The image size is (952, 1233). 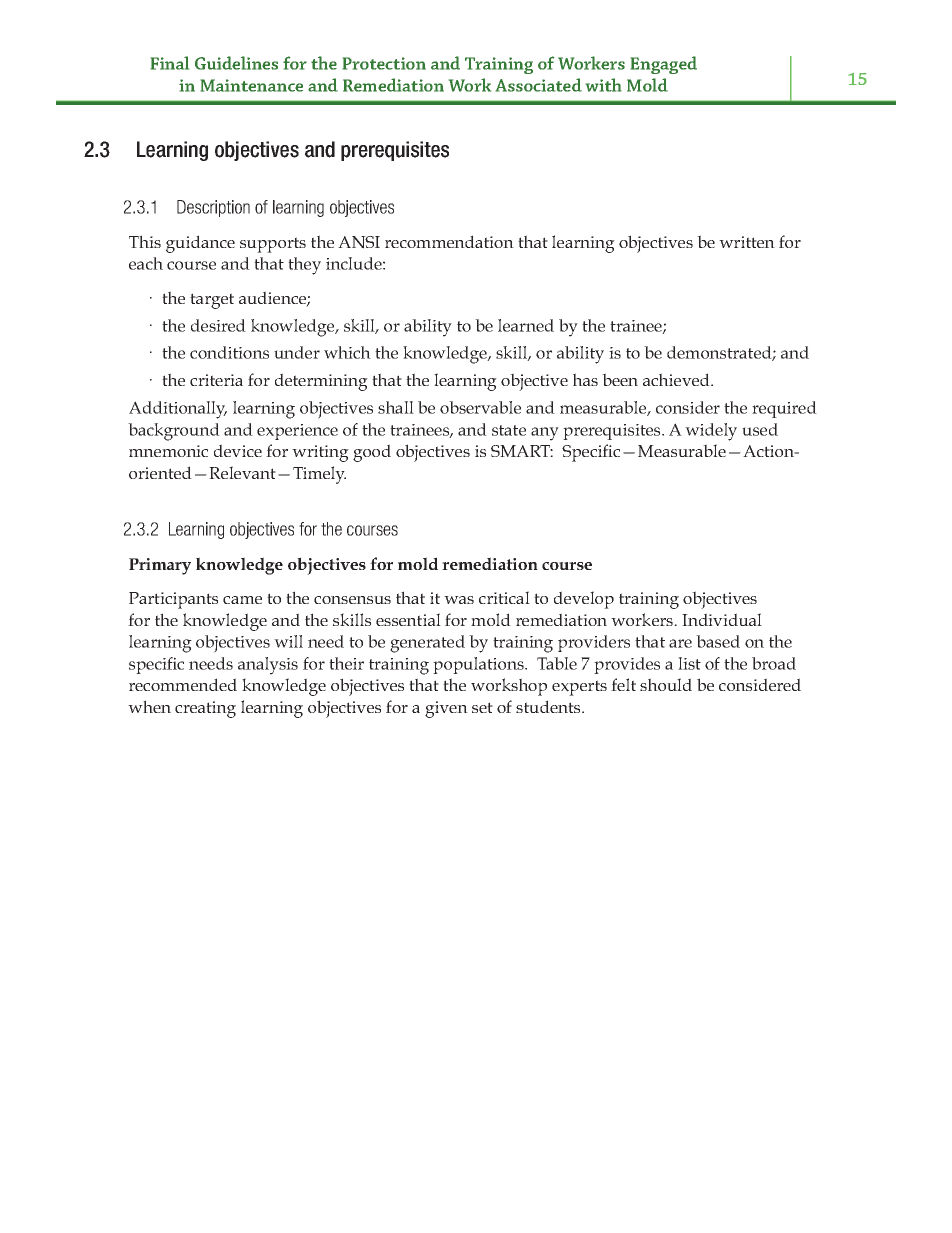 What do you see at coordinates (666, 684) in the document?
I see `should` at bounding box center [666, 684].
